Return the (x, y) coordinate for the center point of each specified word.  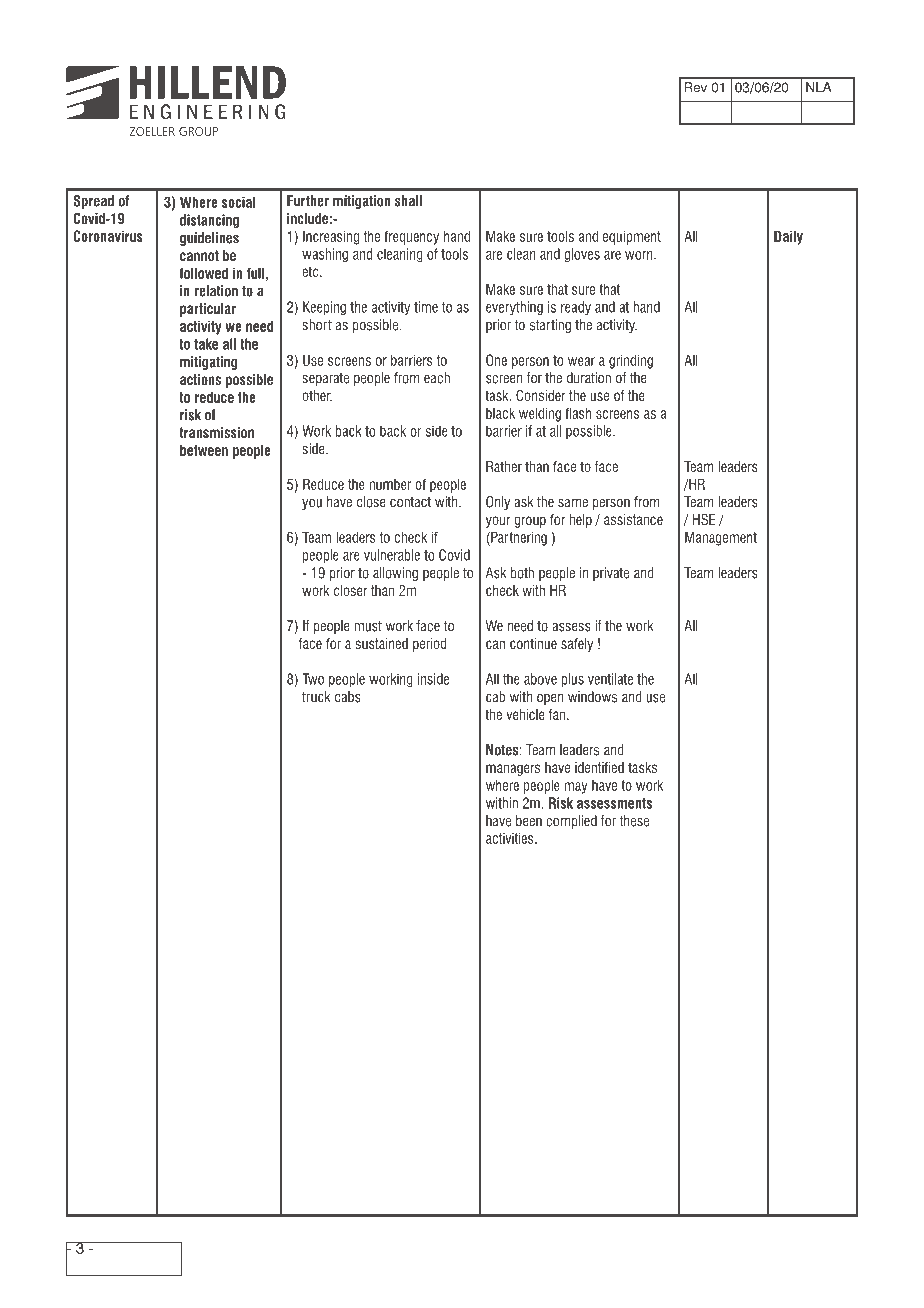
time (426, 307)
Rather (504, 466)
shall (408, 201)
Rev (696, 87)
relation (216, 291)
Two (313, 679)
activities (511, 838)
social (239, 202)
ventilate (610, 679)
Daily (788, 237)
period (429, 645)
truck (316, 697)
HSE (704, 519)
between (204, 450)
